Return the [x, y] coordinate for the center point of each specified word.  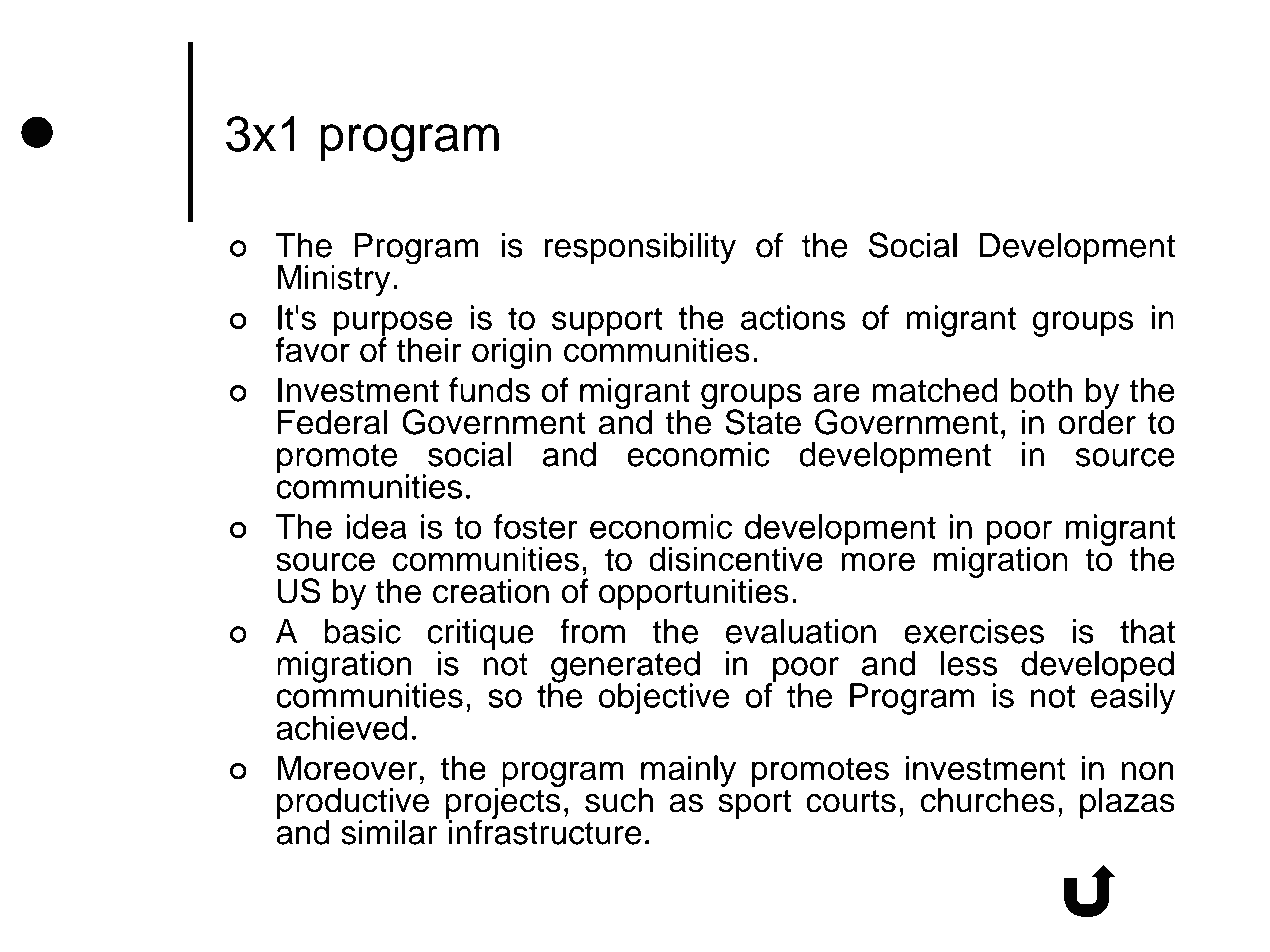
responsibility [640, 248]
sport [754, 804]
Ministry [333, 281]
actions [793, 317]
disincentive [736, 558]
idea [376, 526]
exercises [974, 631]
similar [389, 832]
